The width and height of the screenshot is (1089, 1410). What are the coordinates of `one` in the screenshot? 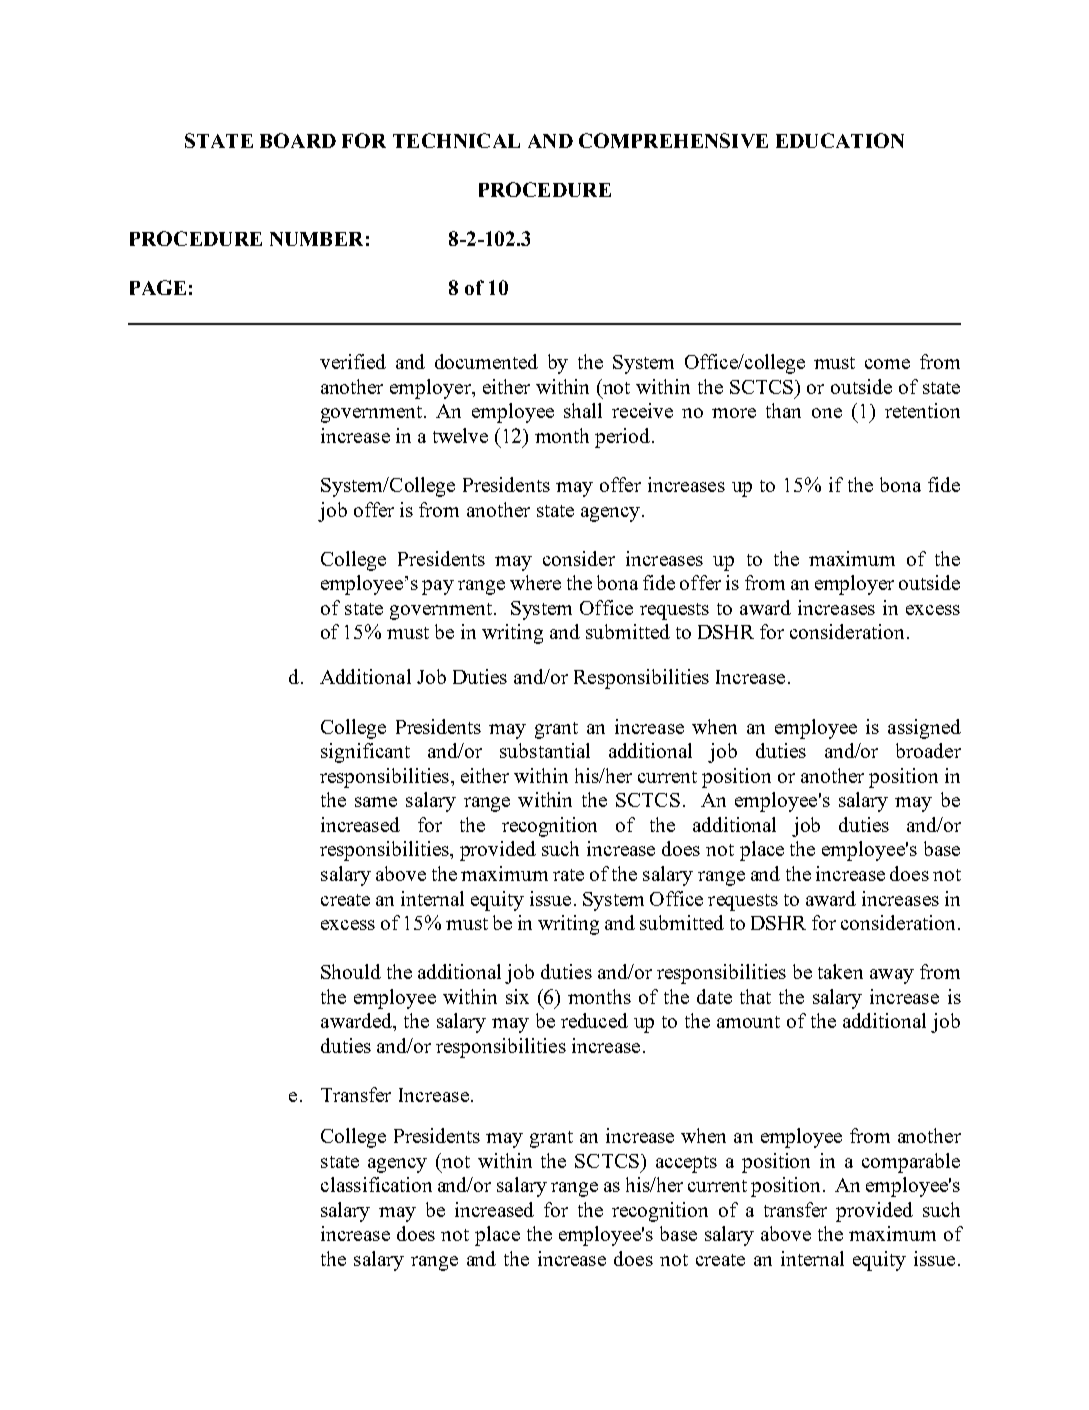 It's located at (827, 413).
